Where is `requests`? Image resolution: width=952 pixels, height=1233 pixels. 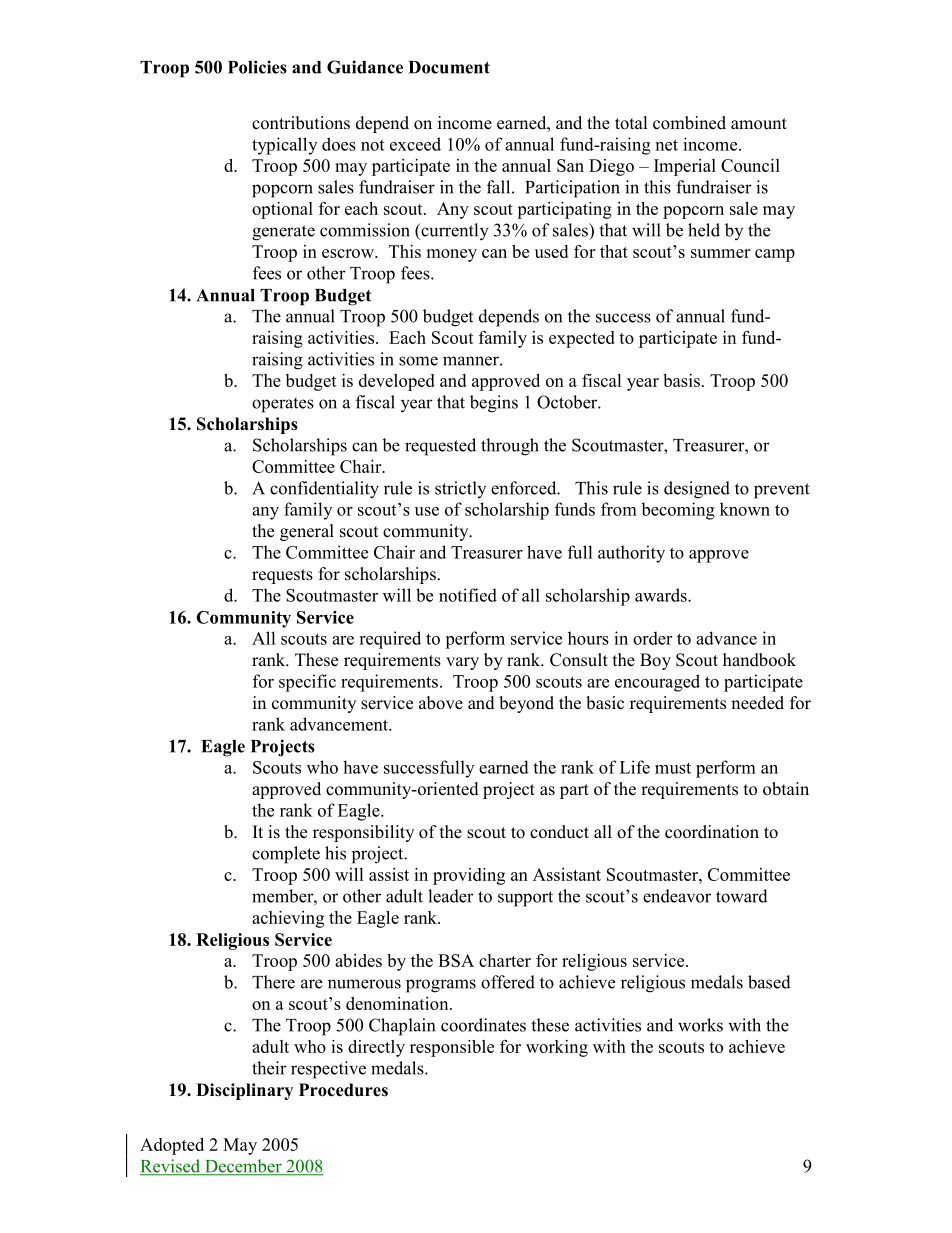
requests is located at coordinates (282, 576).
